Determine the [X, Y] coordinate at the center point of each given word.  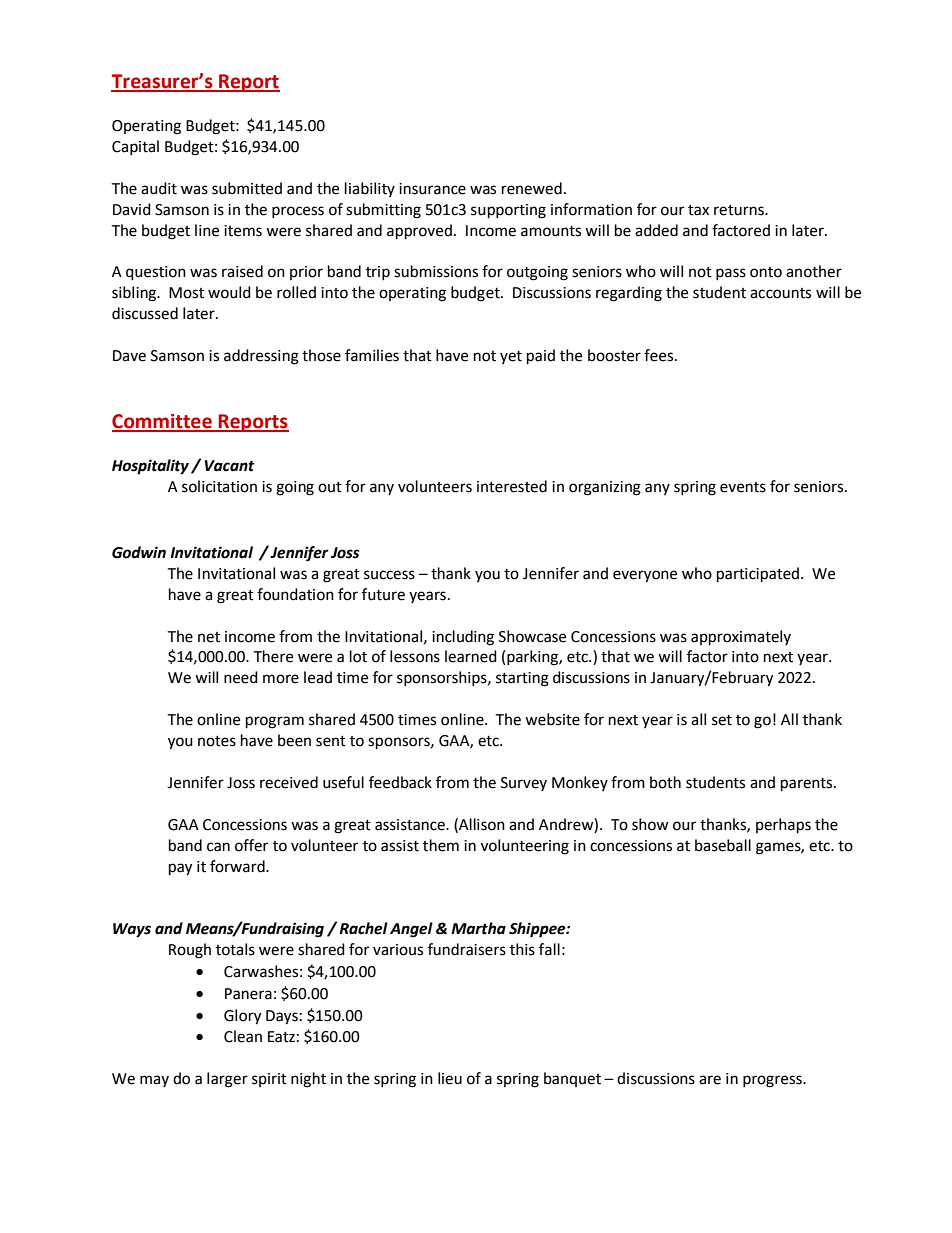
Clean [243, 1036]
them [441, 845]
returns [740, 210]
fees [660, 355]
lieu [450, 1078]
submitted [247, 188]
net [209, 637]
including [463, 638]
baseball [723, 845]
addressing [261, 357]
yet [511, 357]
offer [251, 845]
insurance [432, 189]
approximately [741, 638]
